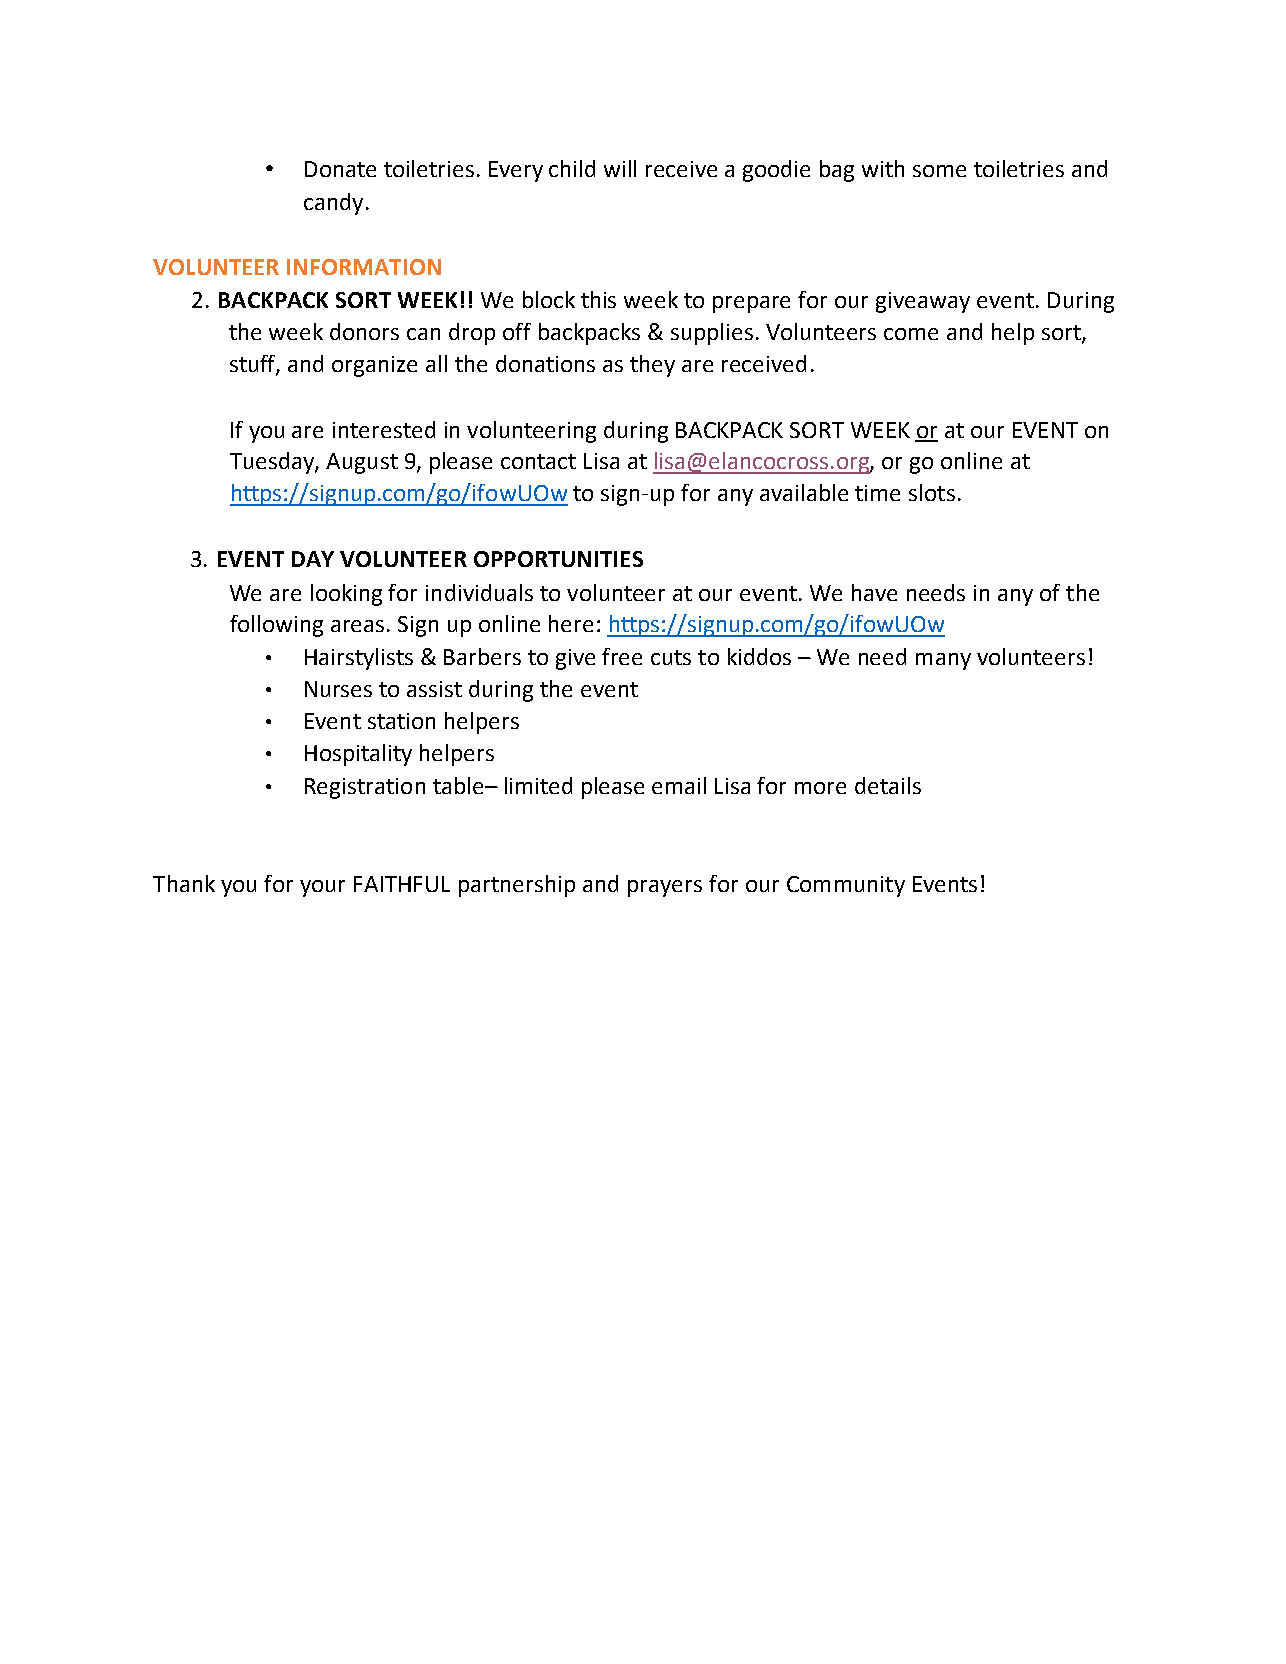 The height and width of the image is (1664, 1286). What do you see at coordinates (322, 888) in the image?
I see `your` at bounding box center [322, 888].
